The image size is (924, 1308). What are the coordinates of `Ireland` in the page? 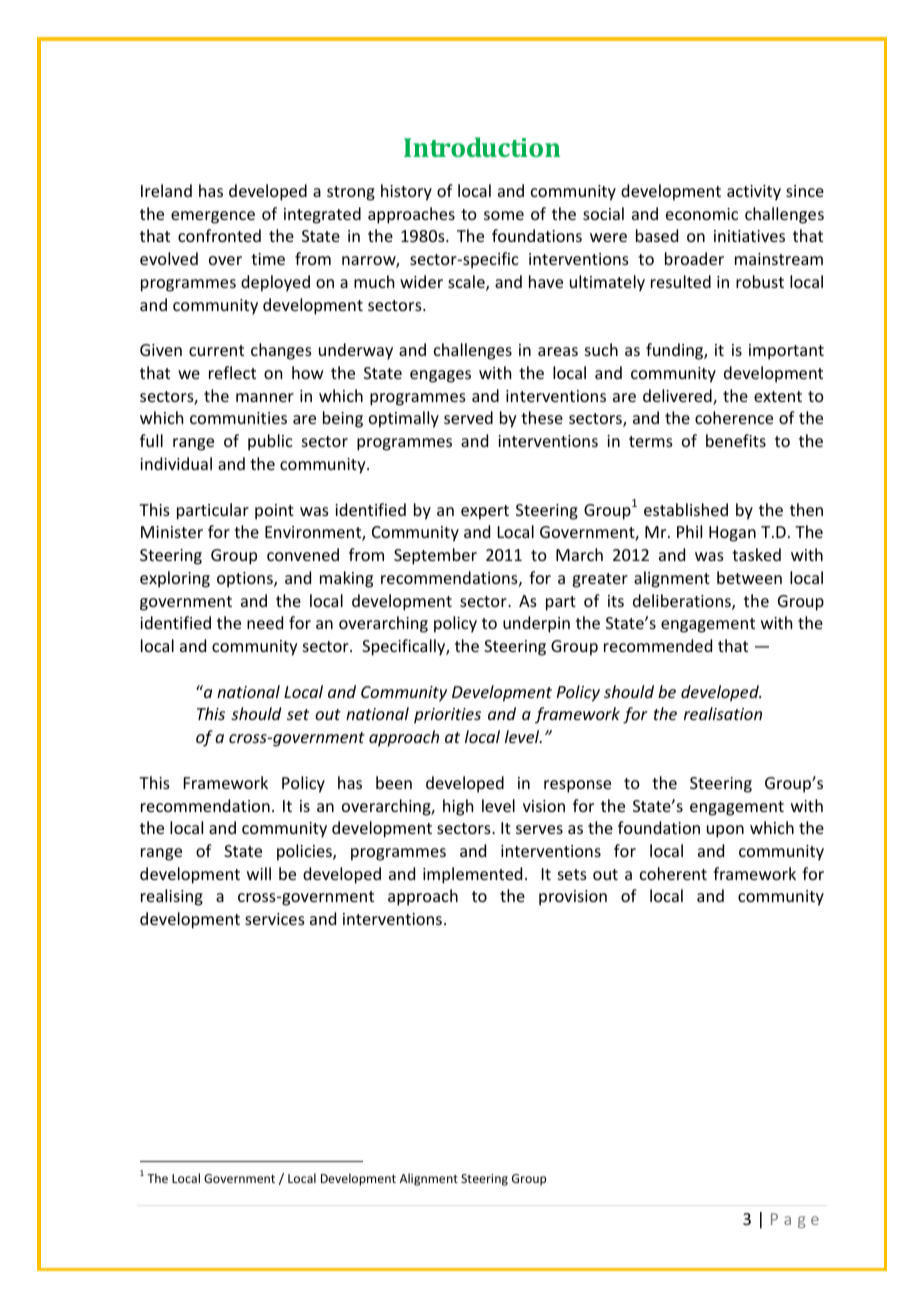 It's located at (166, 190).
